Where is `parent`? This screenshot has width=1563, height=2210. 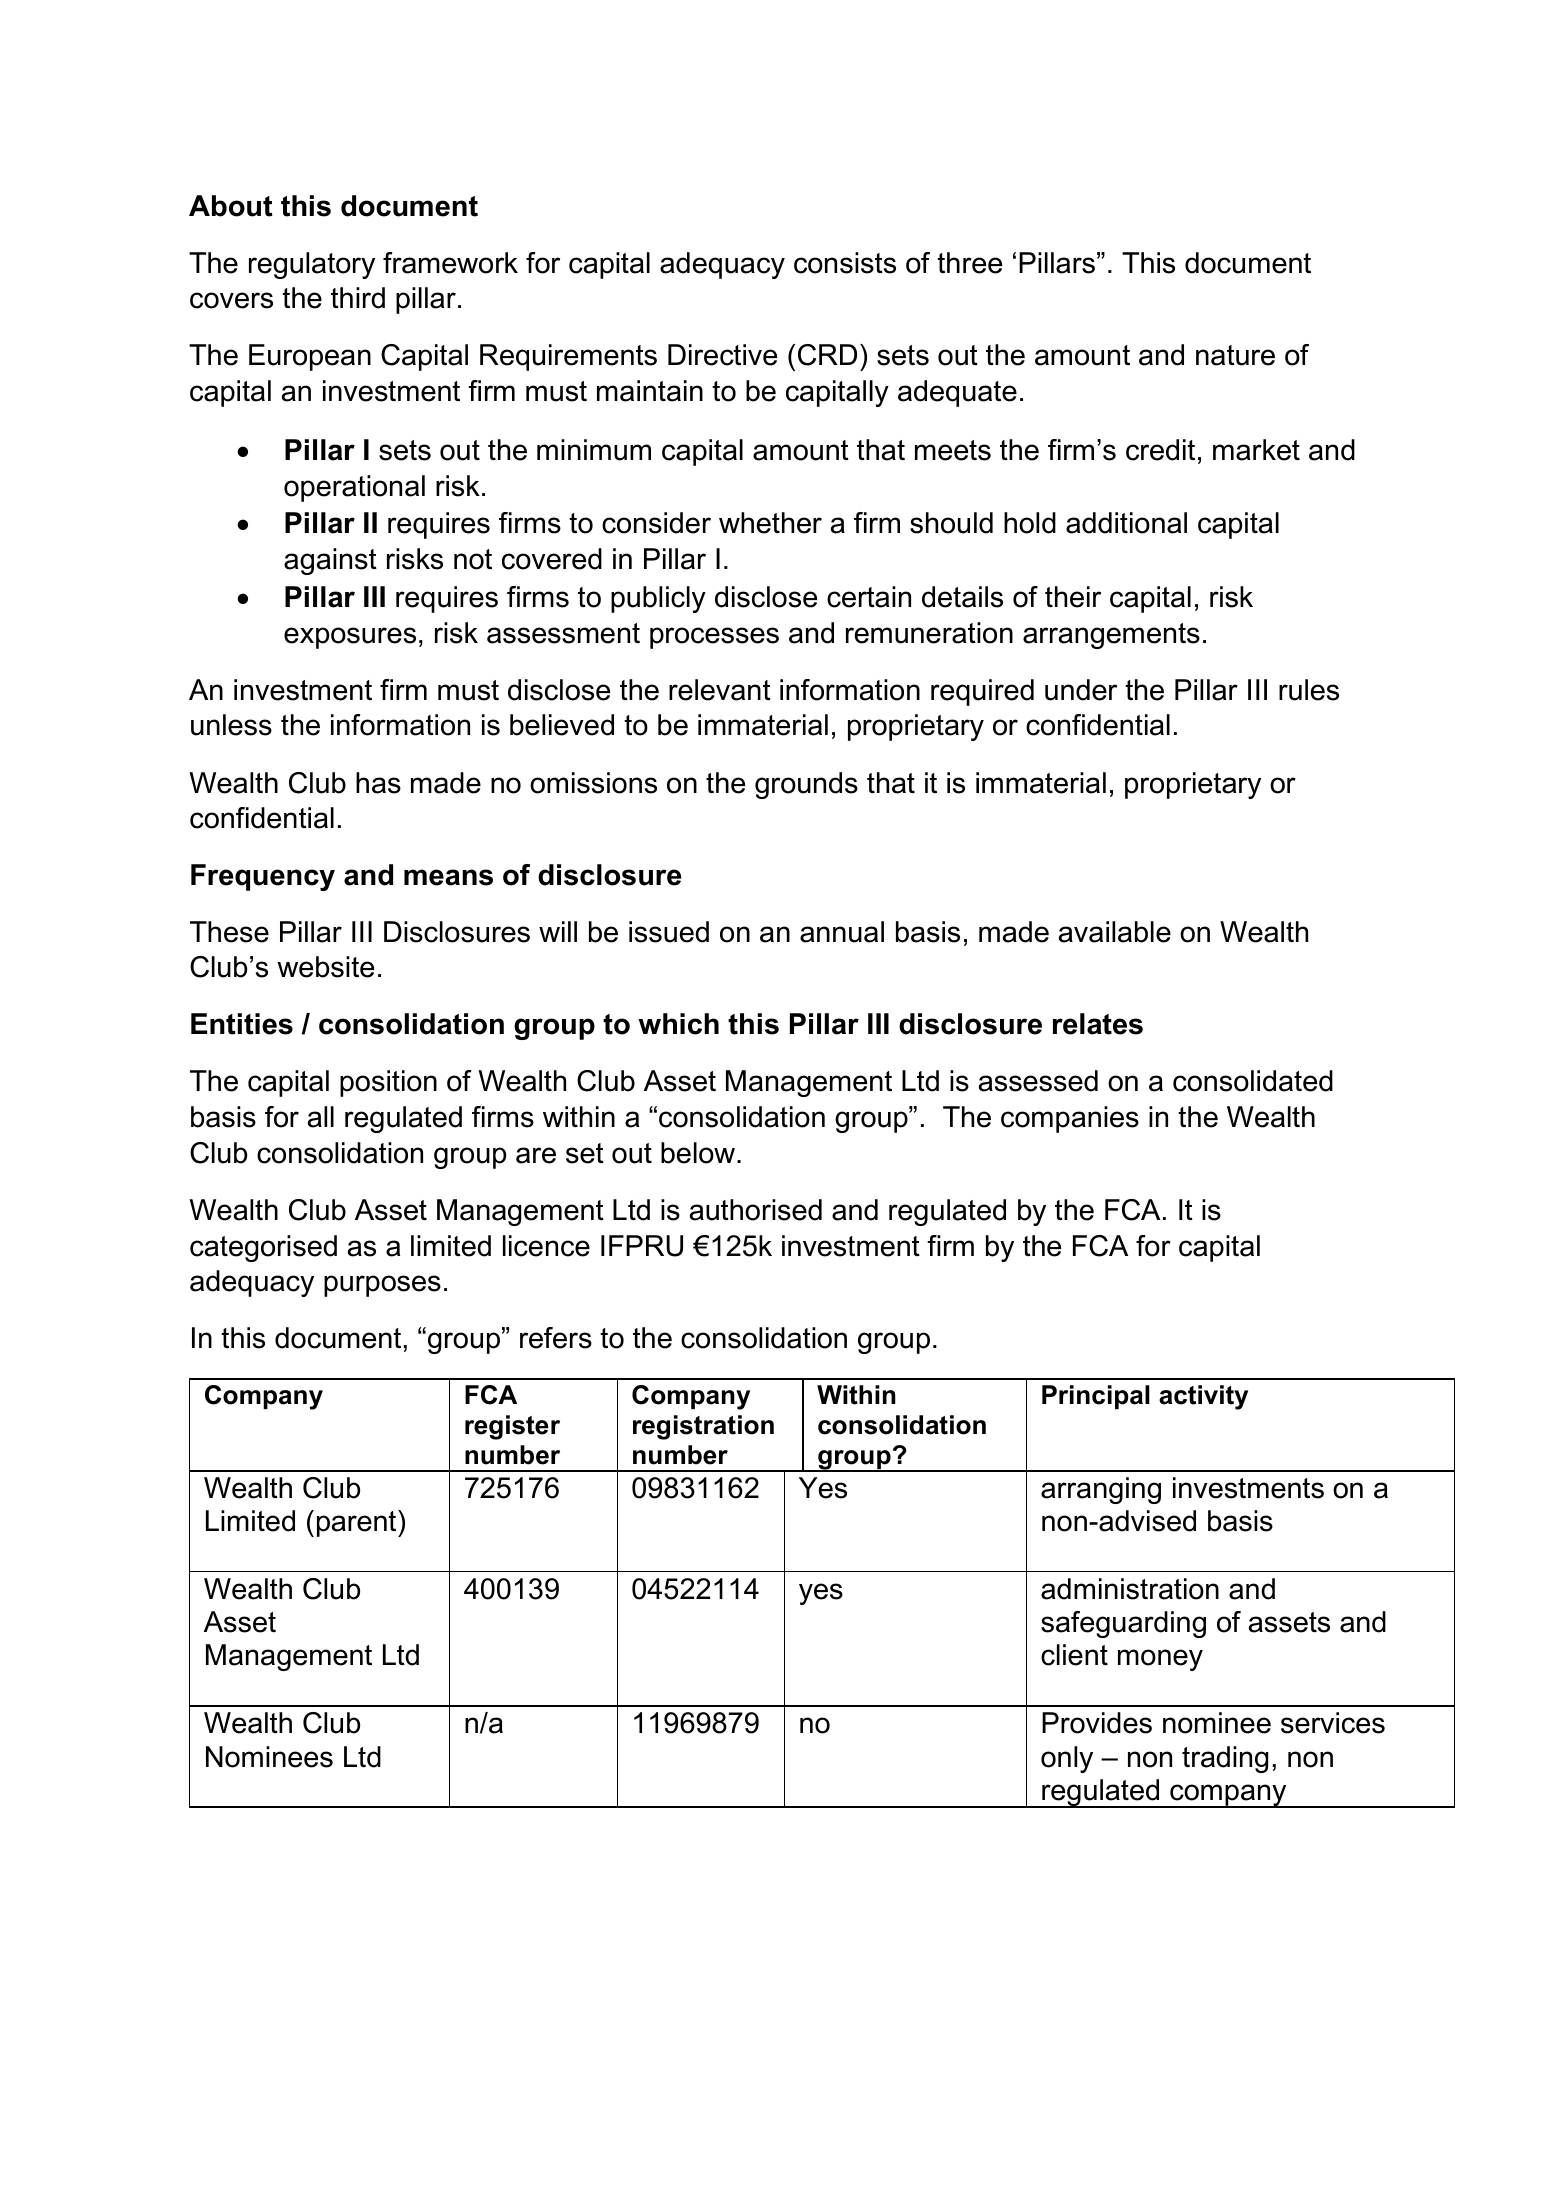
parent is located at coordinates (358, 1523).
